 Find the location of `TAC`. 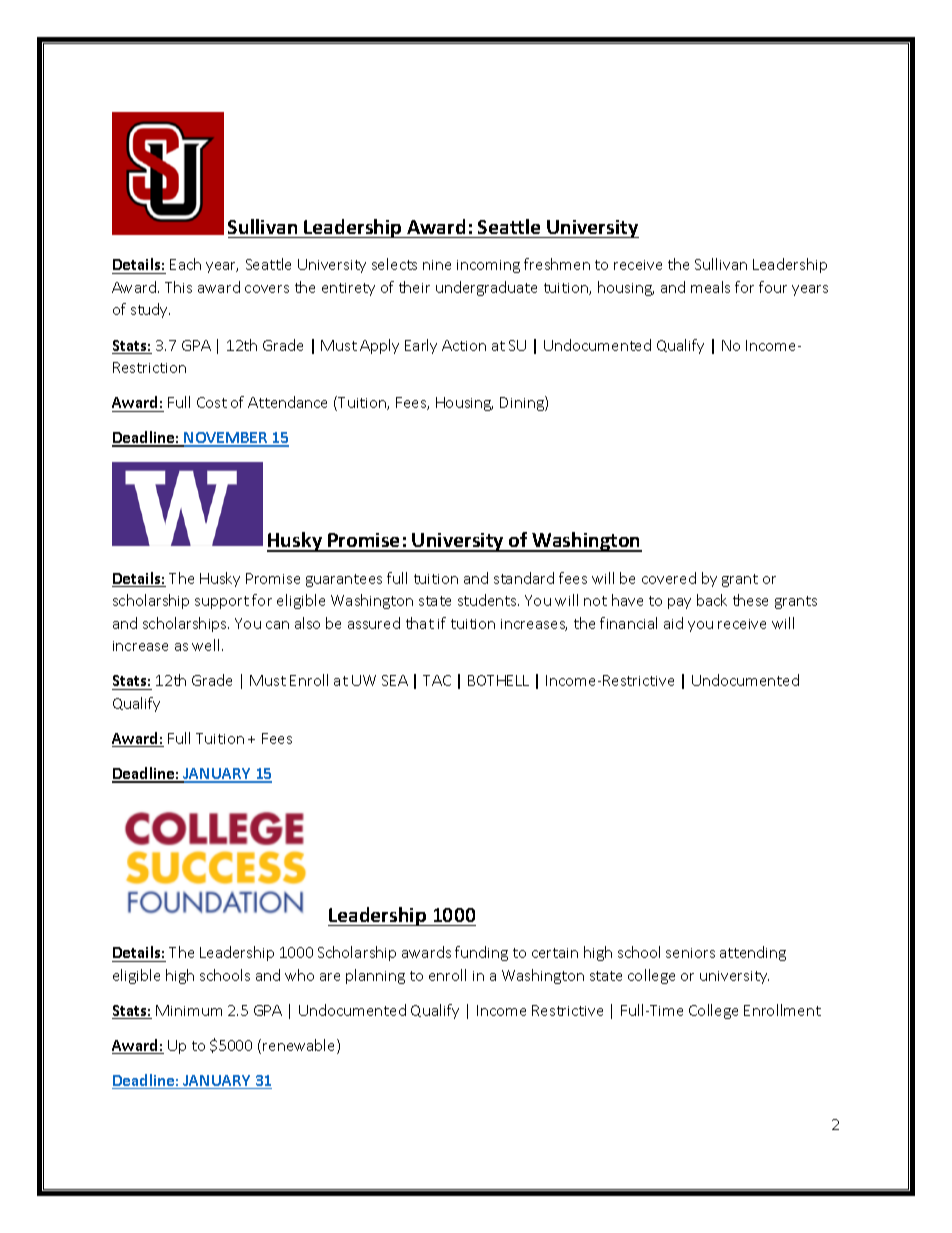

TAC is located at coordinates (437, 680).
